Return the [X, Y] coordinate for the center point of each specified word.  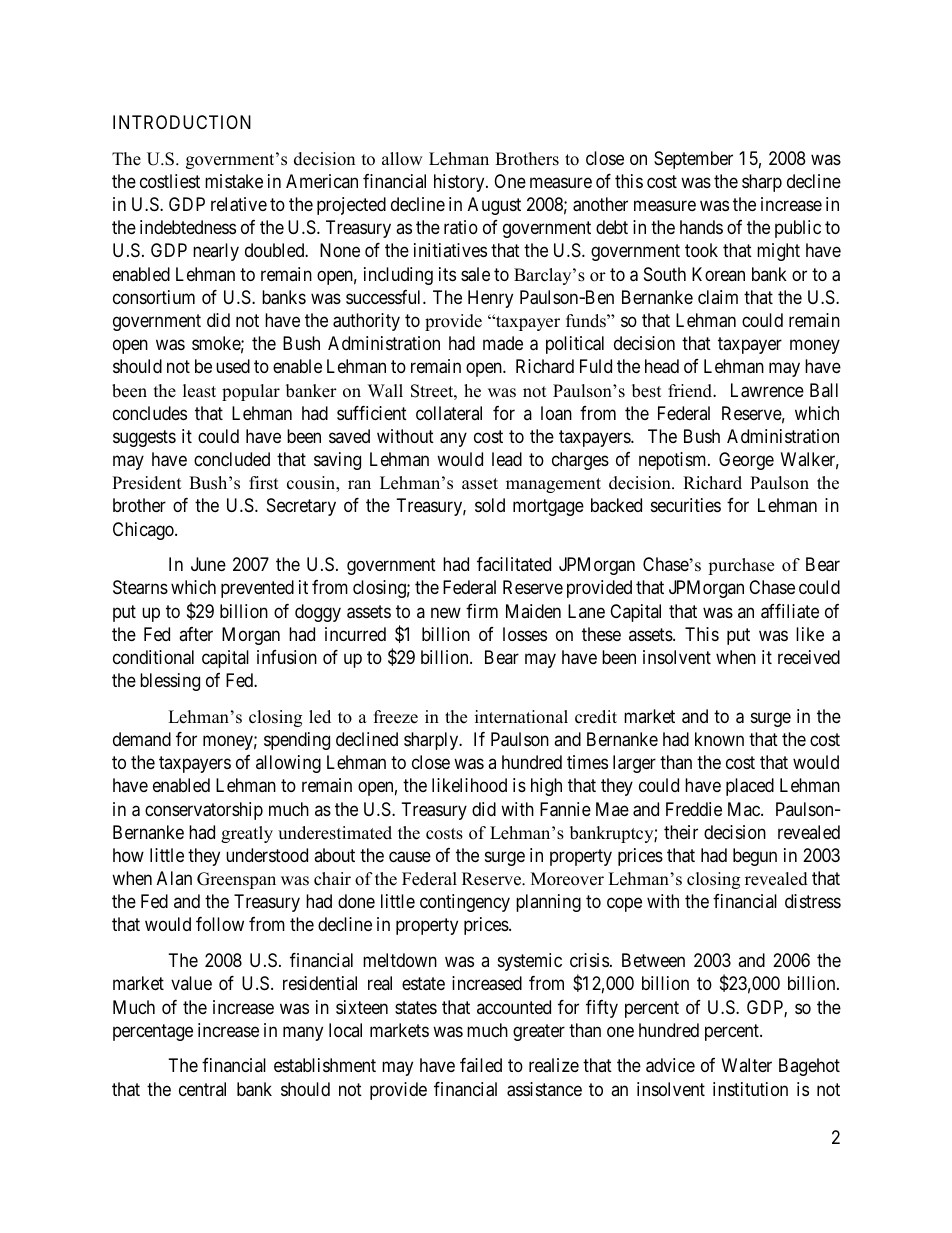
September [693, 160]
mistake [234, 181]
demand [142, 739]
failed [481, 1065]
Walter [747, 1065]
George [746, 461]
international [521, 717]
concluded [232, 459]
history [460, 183]
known [719, 739]
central [202, 1089]
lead [507, 459]
